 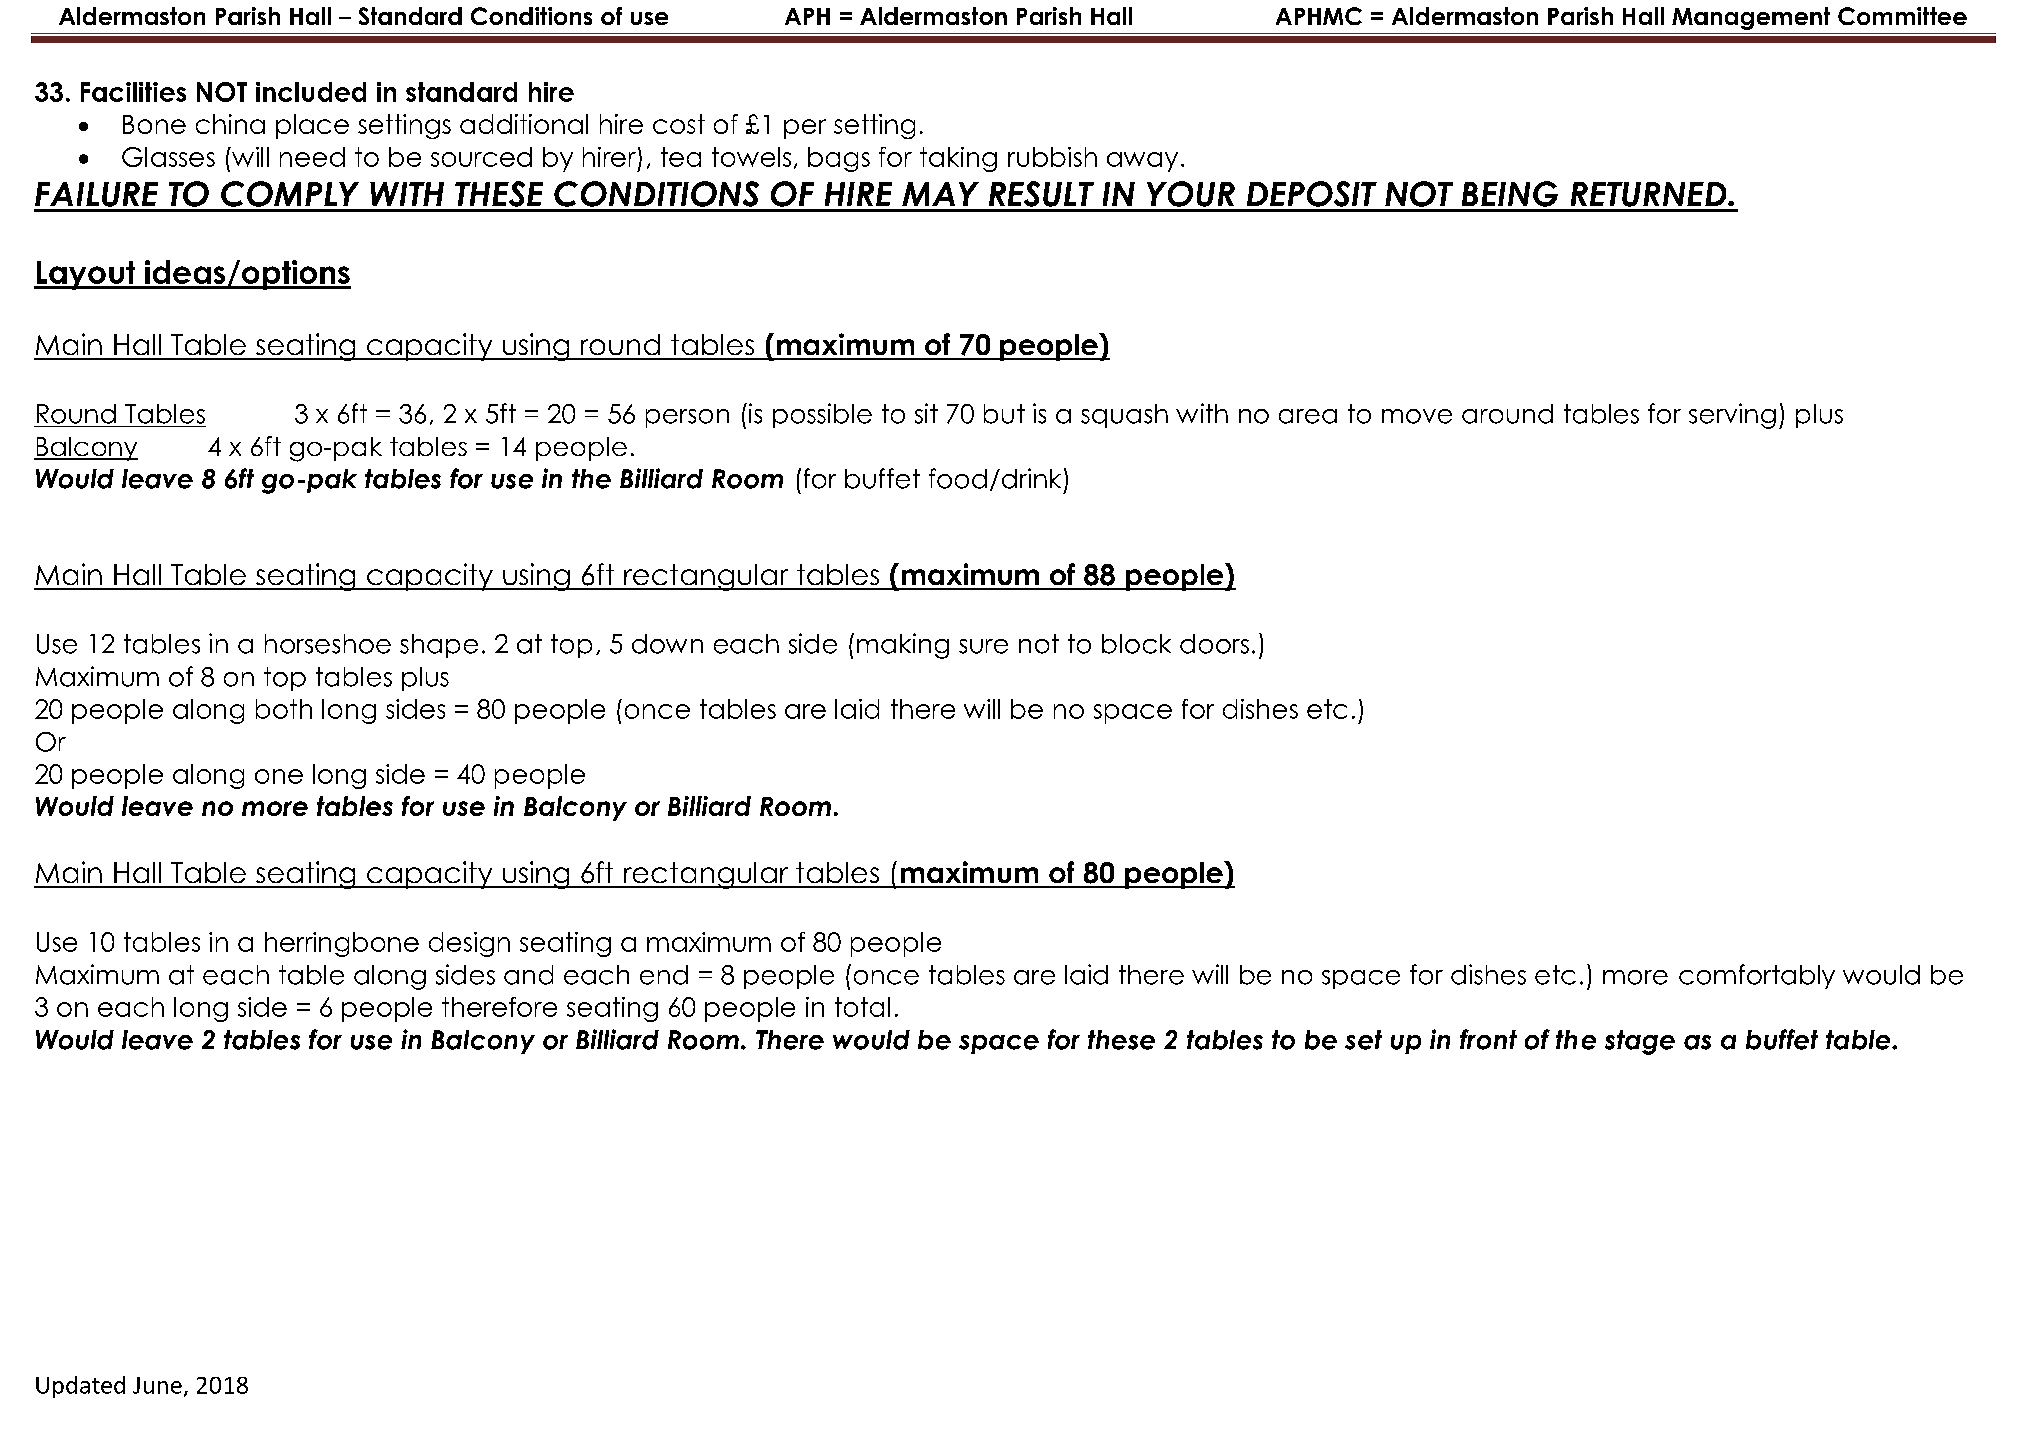 What do you see at coordinates (862, 1007) in the page?
I see `total` at bounding box center [862, 1007].
